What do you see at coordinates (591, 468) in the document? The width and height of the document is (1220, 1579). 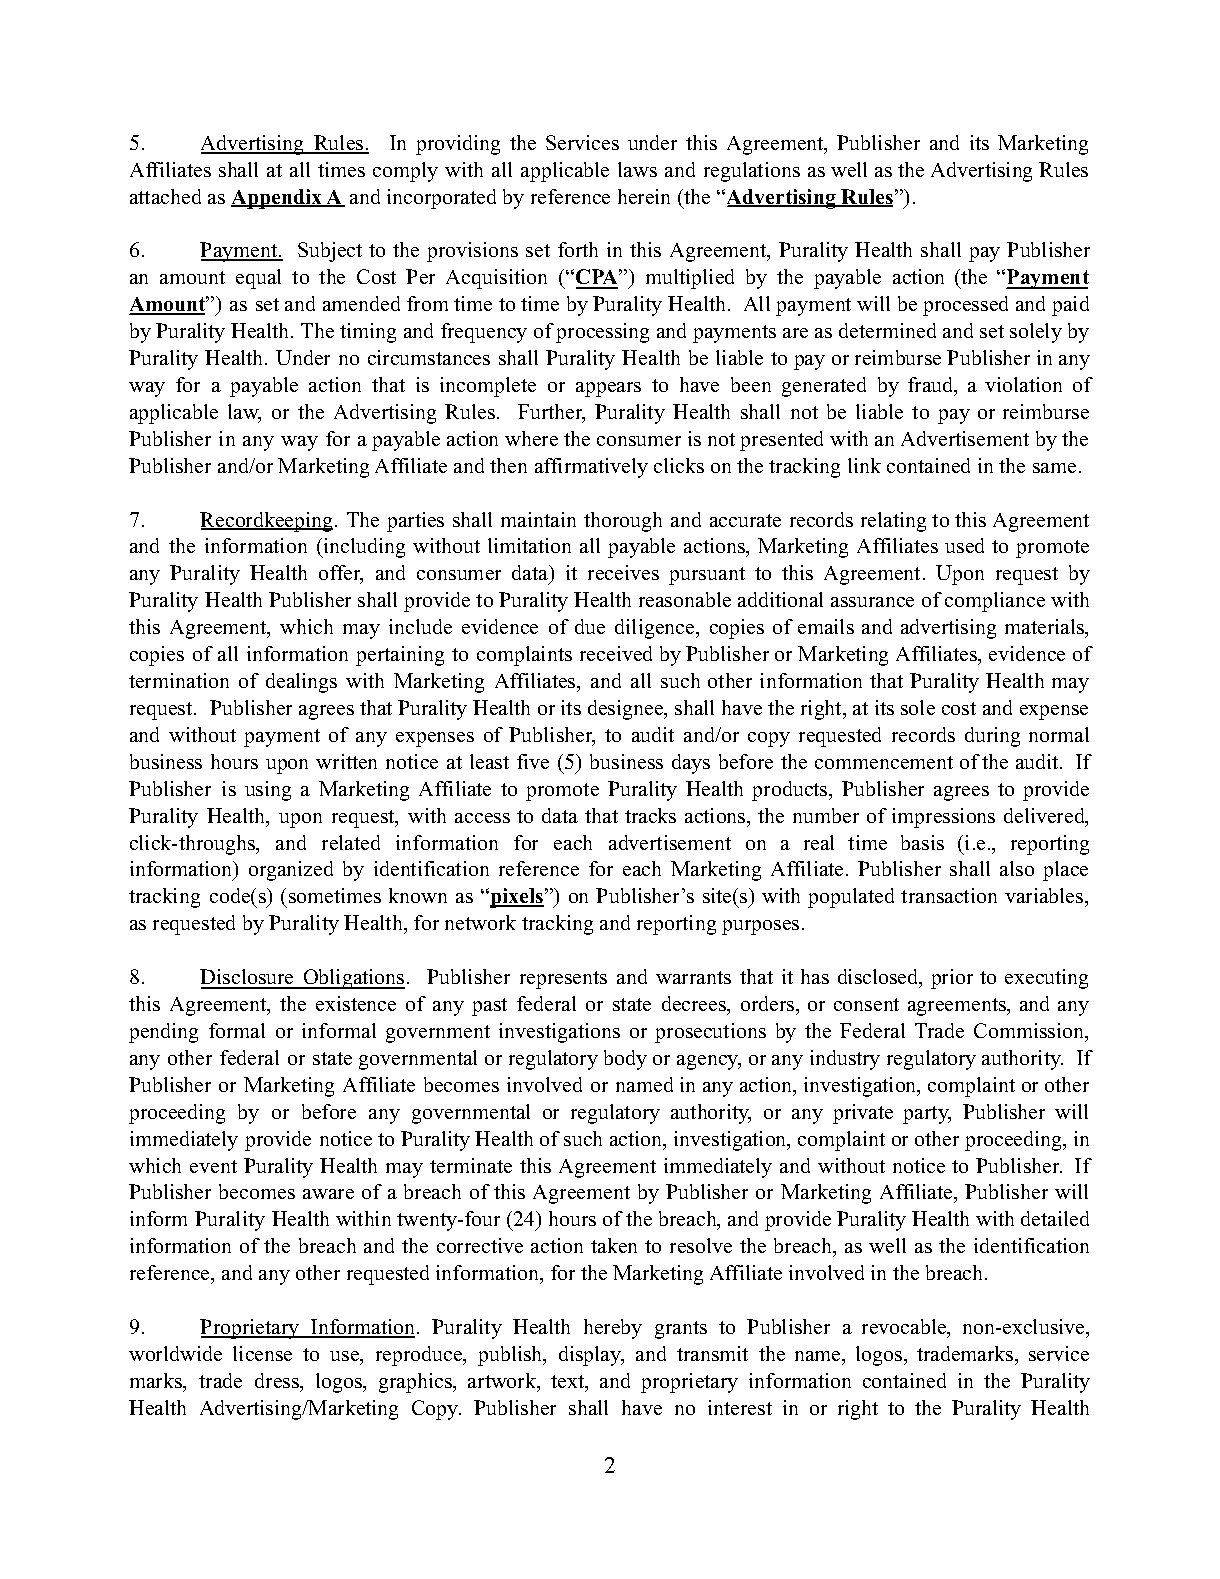 I see `affirmatively` at bounding box center [591, 468].
